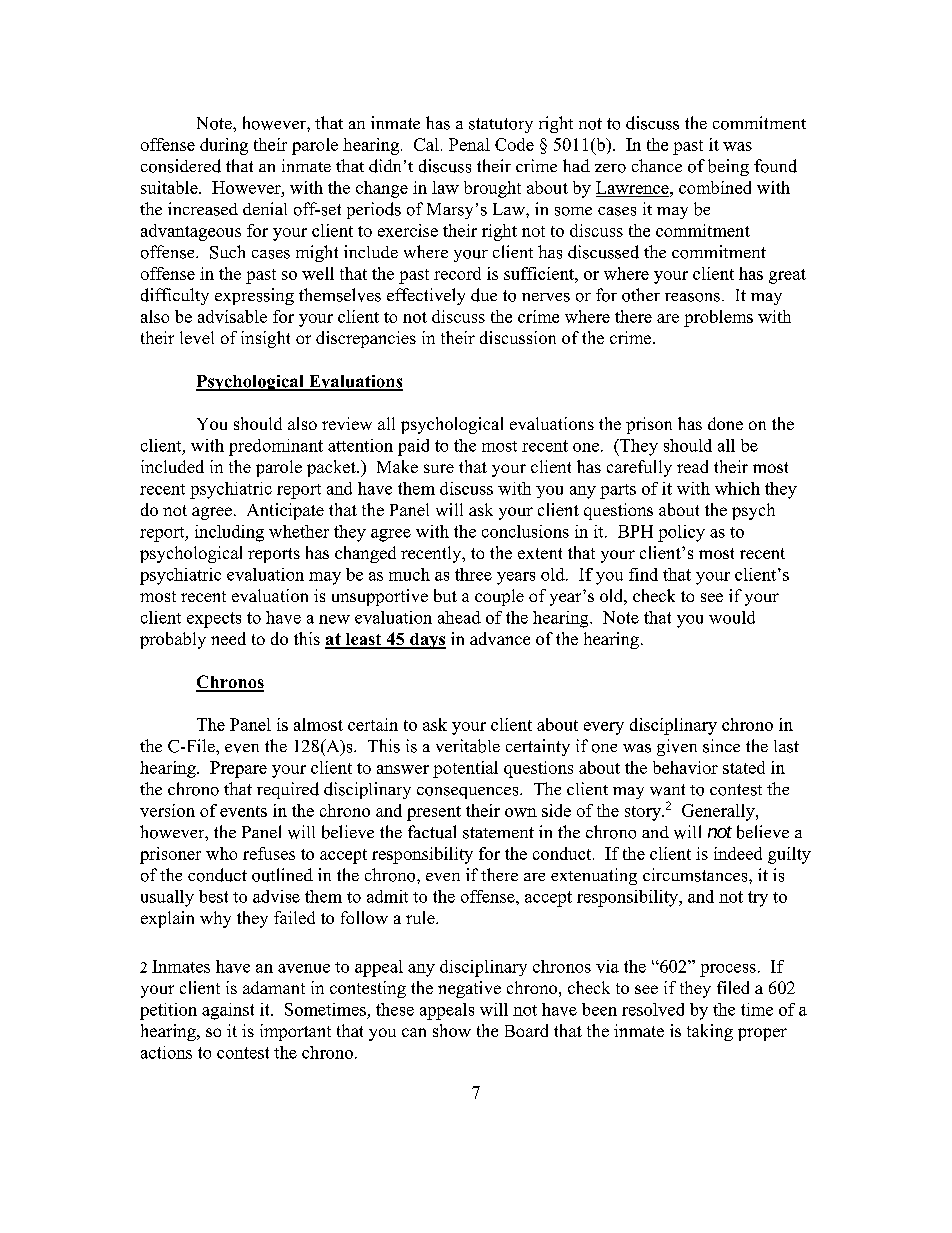 The height and width of the image is (1233, 952). Describe the element at coordinates (452, 1030) in the image. I see `show` at that location.
